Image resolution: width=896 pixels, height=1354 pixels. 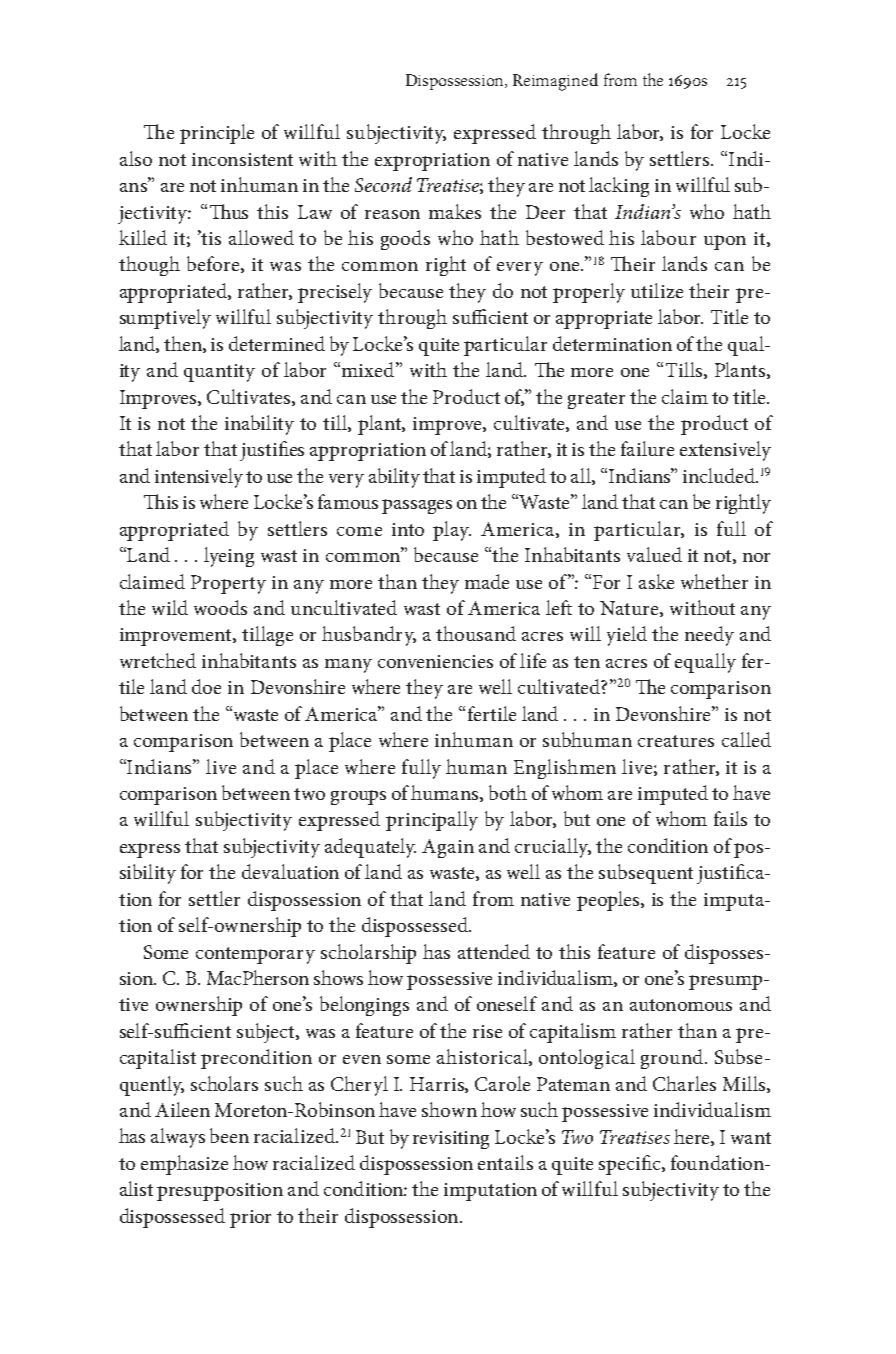 What do you see at coordinates (647, 448) in the screenshot?
I see `failure` at bounding box center [647, 448].
